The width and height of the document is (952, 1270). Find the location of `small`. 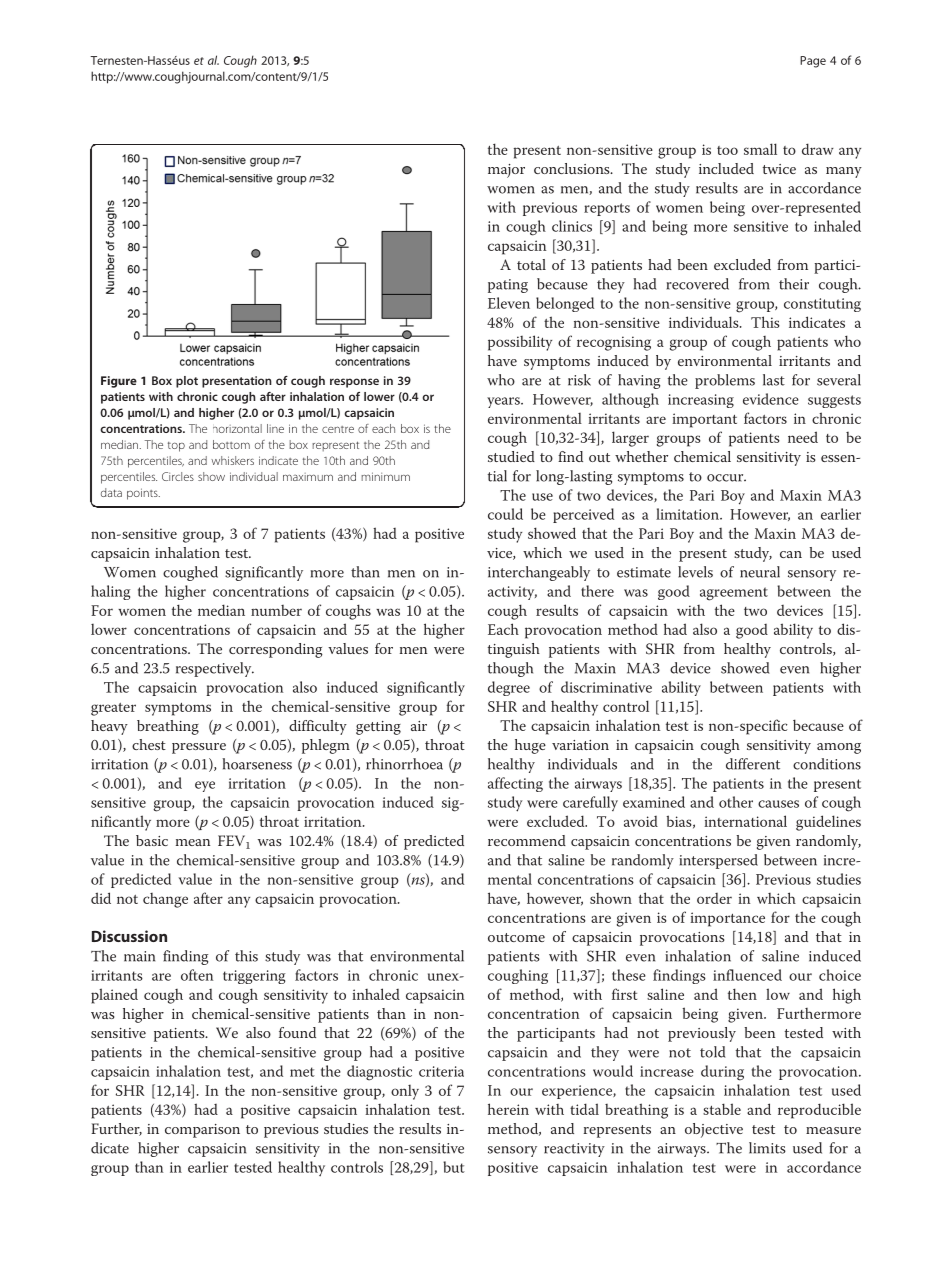

small is located at coordinates (760, 149).
